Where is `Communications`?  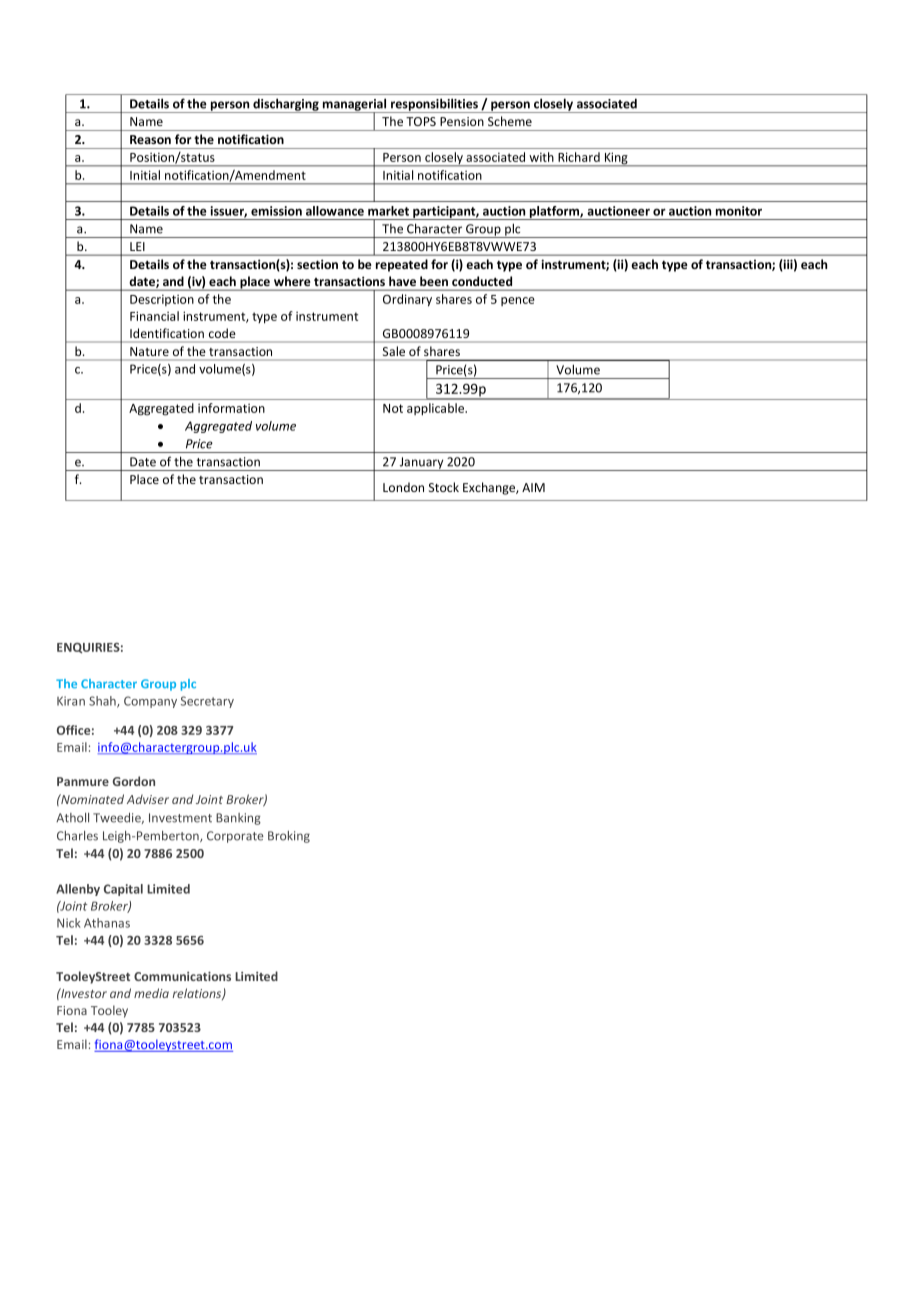 Communications is located at coordinates (182, 976).
